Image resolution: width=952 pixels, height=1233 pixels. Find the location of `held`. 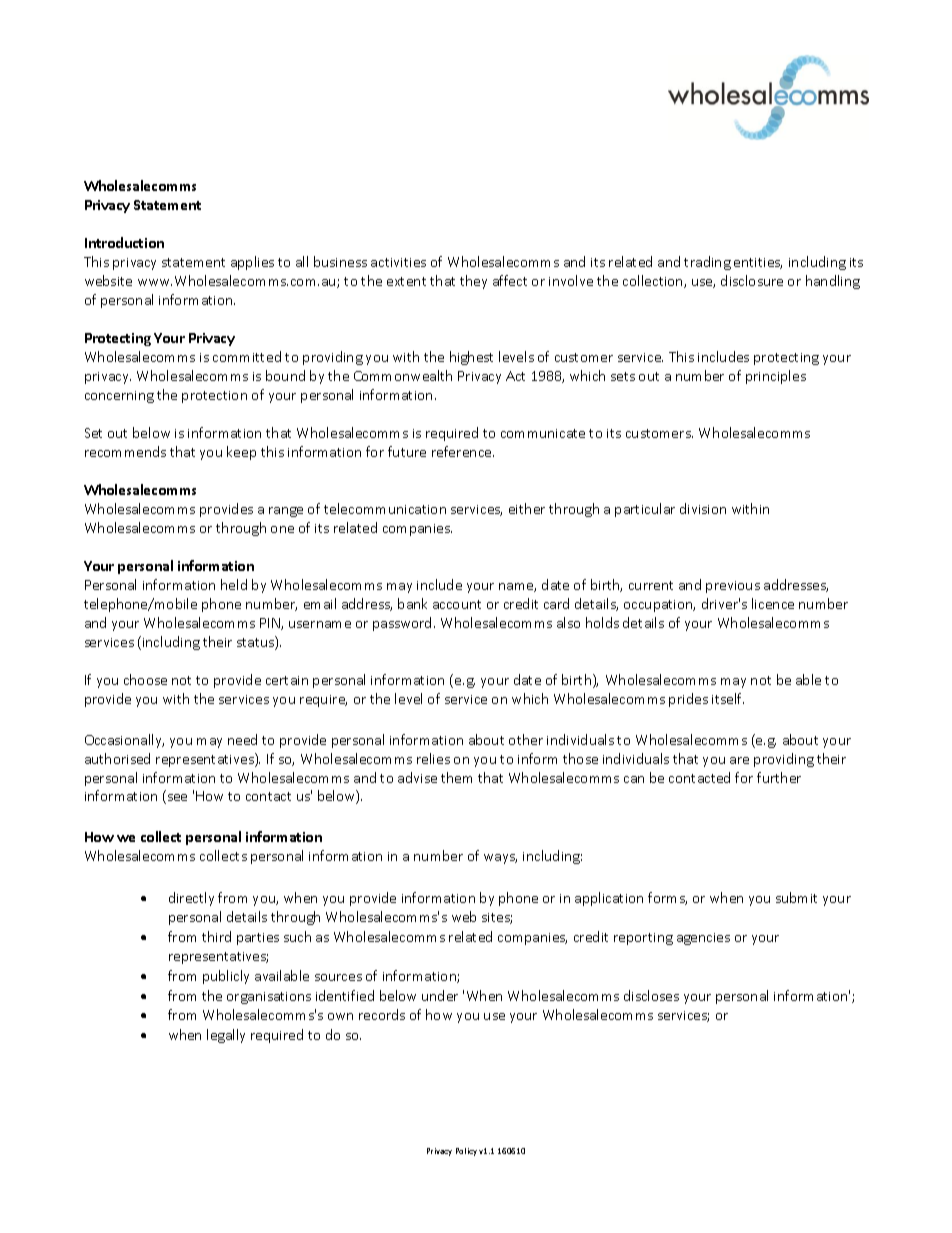

held is located at coordinates (234, 584).
